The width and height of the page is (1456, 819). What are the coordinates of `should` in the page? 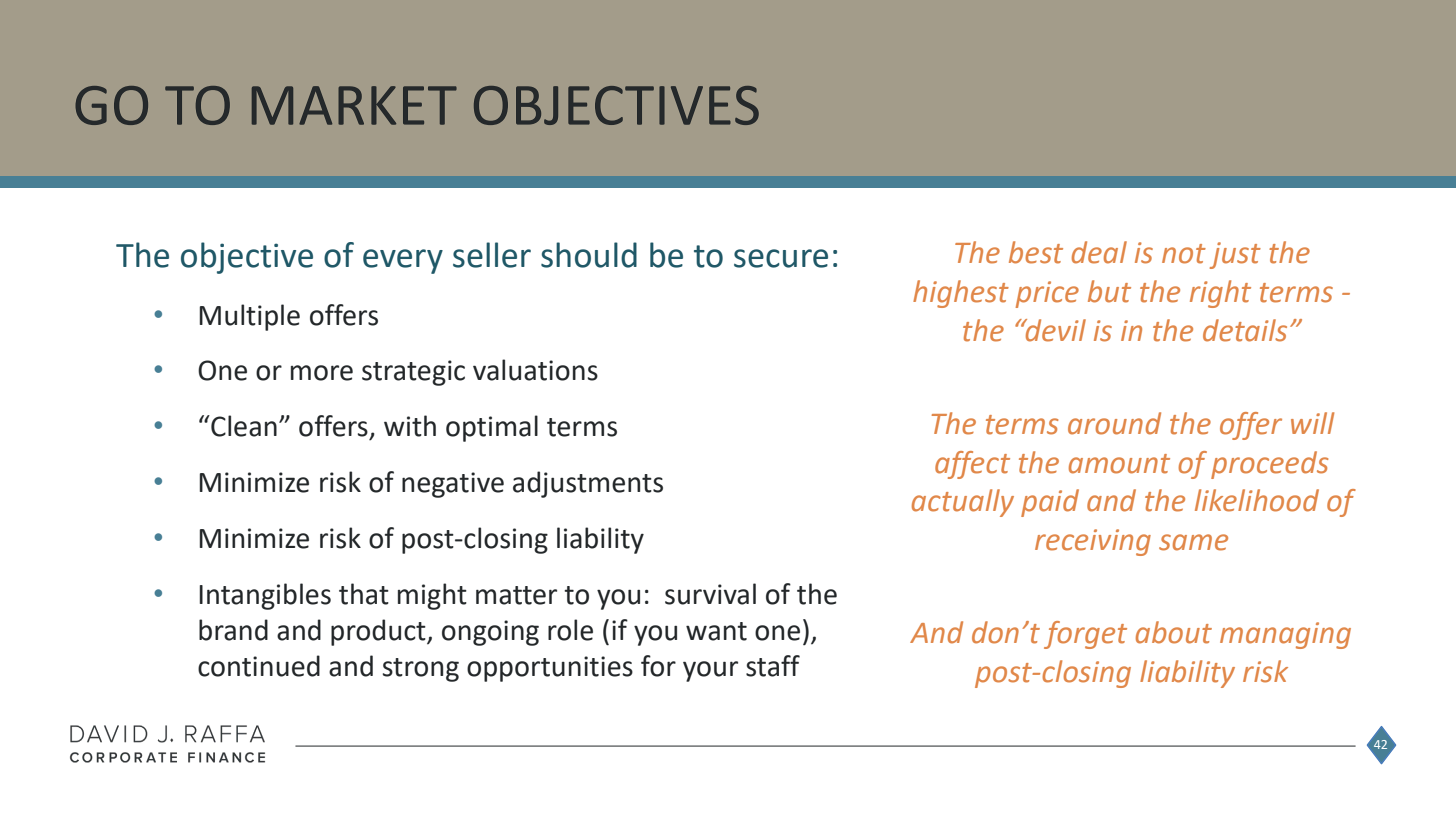 It's located at (589, 255).
